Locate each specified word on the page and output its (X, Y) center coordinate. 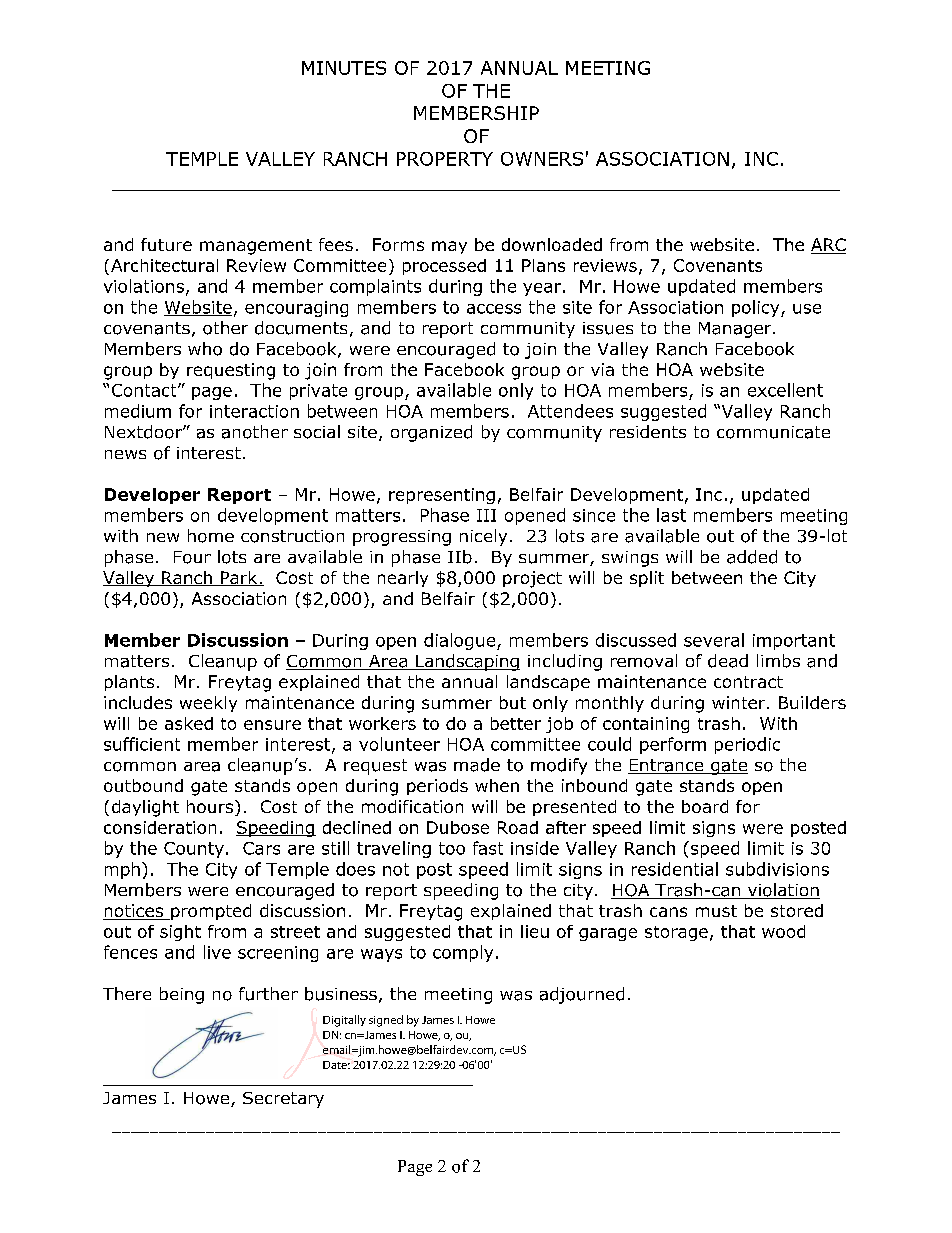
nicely (483, 537)
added (752, 557)
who (205, 349)
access (494, 309)
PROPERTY (445, 159)
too (452, 848)
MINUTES (344, 68)
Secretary (283, 1100)
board (705, 806)
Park (239, 578)
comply (463, 953)
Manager (736, 330)
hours (210, 806)
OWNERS (542, 159)
